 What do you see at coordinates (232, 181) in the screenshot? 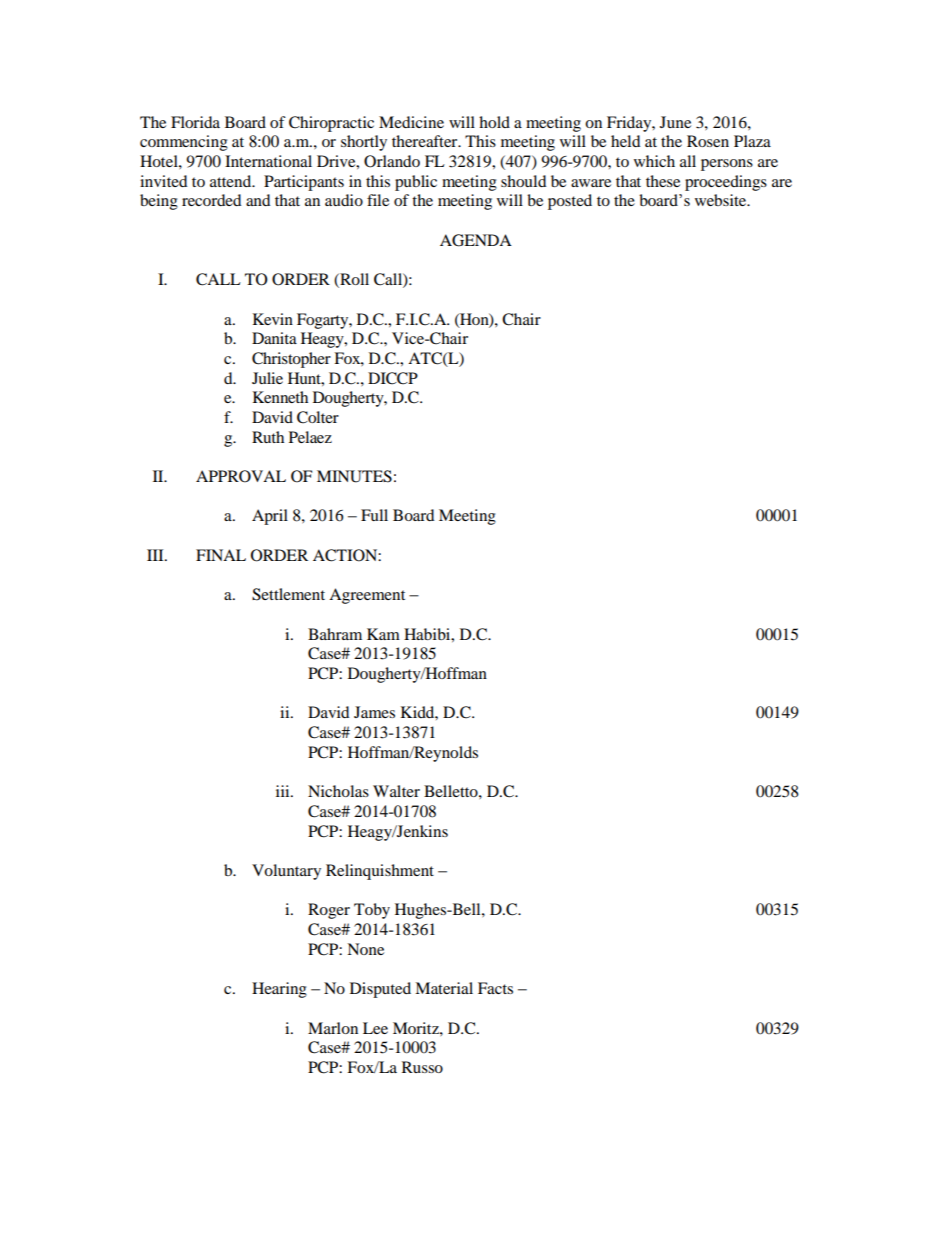
I see `attend` at bounding box center [232, 181].
